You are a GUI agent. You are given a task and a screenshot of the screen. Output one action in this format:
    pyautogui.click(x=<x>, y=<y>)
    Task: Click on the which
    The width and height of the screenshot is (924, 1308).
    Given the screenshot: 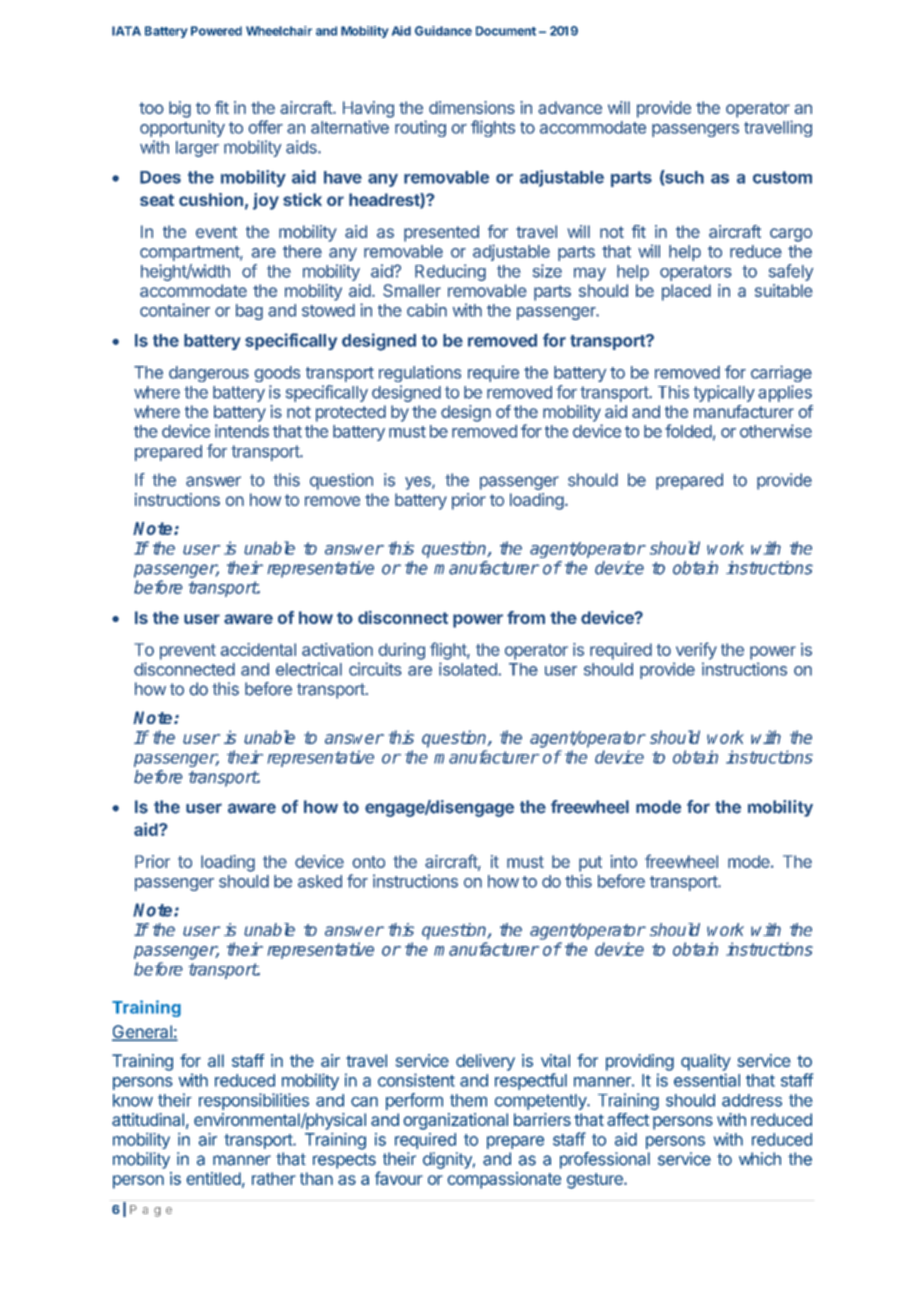 What is the action you would take?
    pyautogui.click(x=760, y=1159)
